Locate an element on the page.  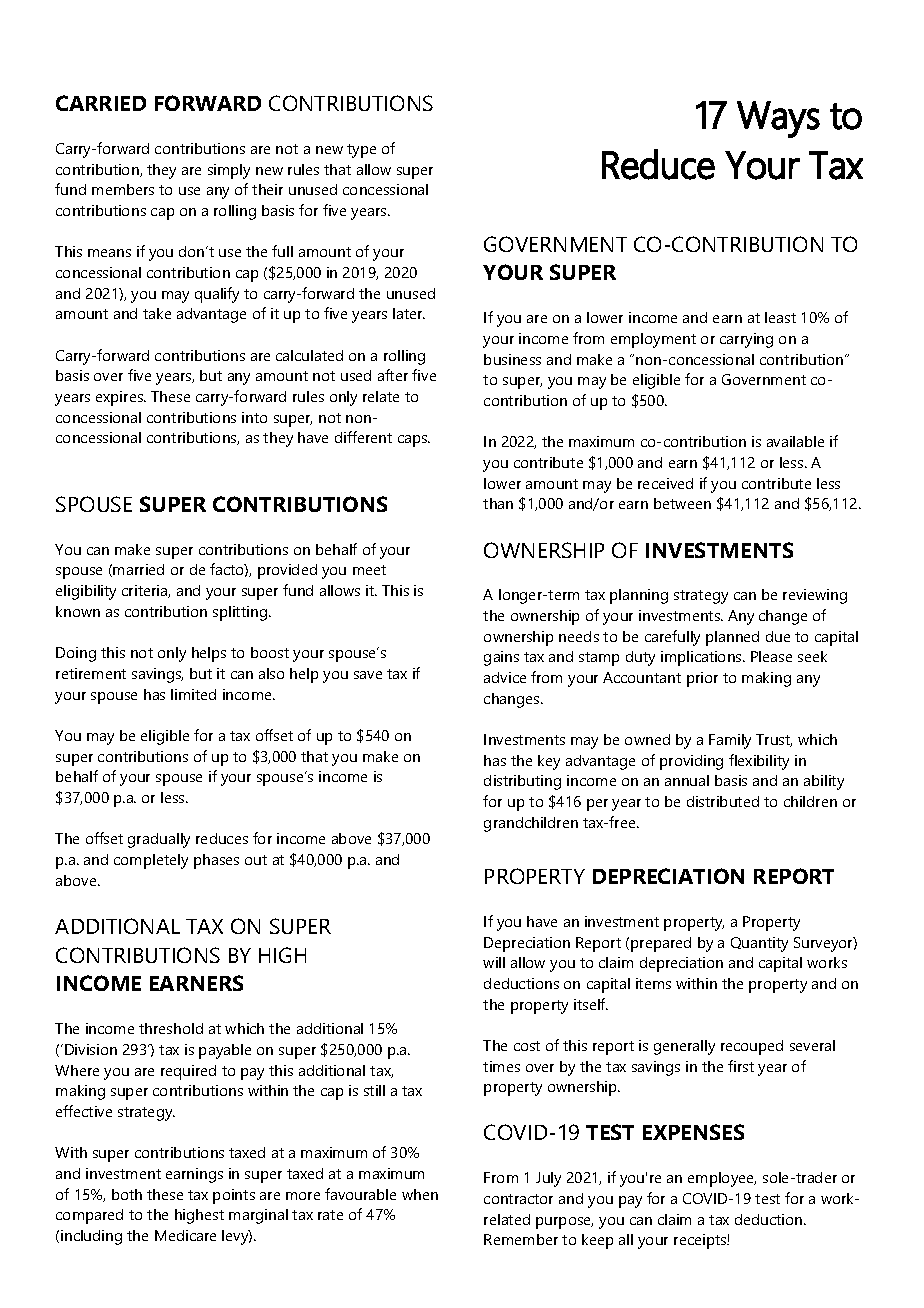
distributed is located at coordinates (723, 801).
